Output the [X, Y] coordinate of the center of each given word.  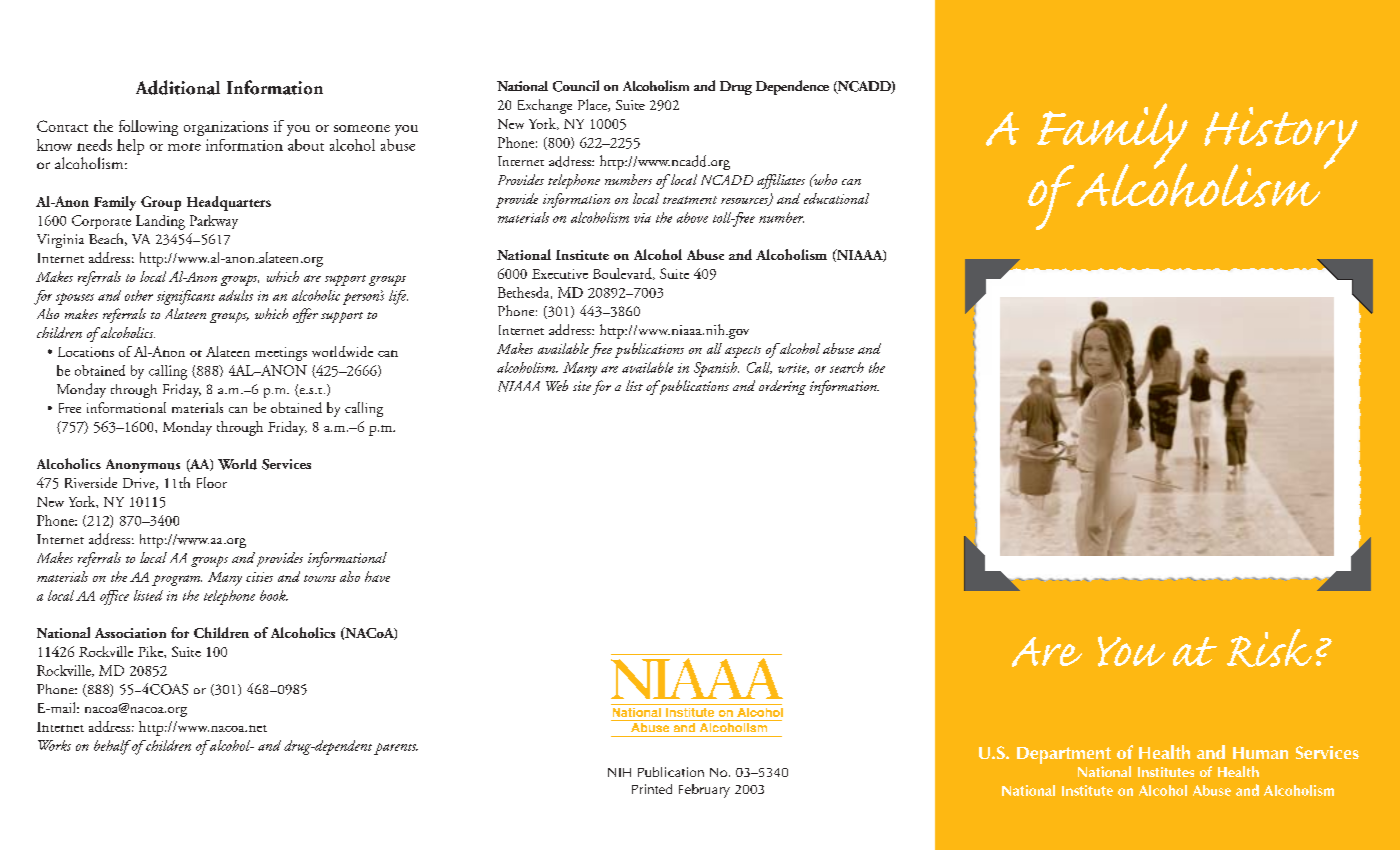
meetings [281, 354]
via [642, 218]
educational [836, 198]
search [847, 367]
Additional [178, 87]
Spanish [716, 369]
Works [54, 745]
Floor [212, 482]
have [377, 576]
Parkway [214, 222]
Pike [151, 651]
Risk [1269, 648]
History [1281, 139]
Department [1064, 755]
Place [593, 105]
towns [320, 578]
